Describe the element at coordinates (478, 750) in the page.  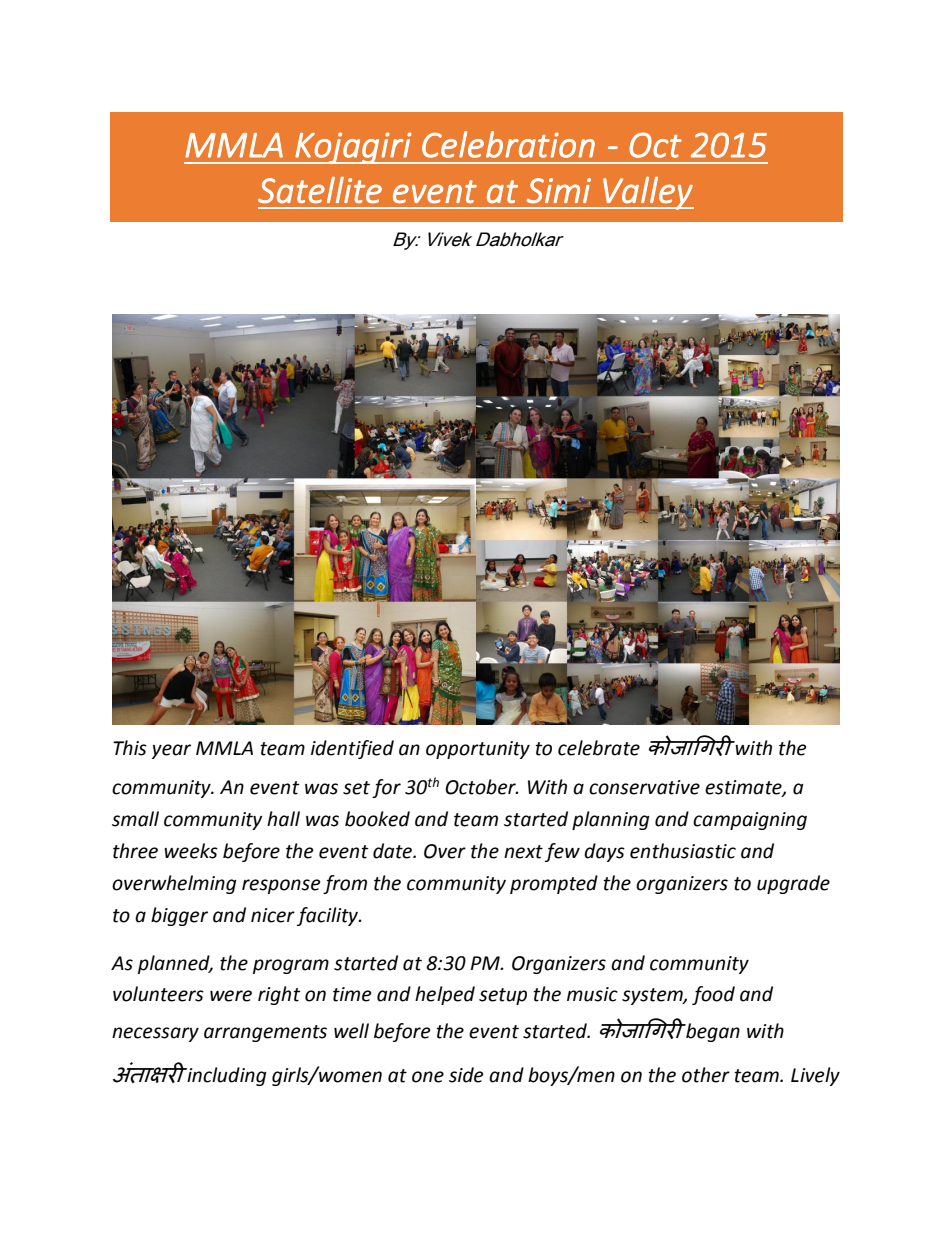
I see `opportunity` at that location.
